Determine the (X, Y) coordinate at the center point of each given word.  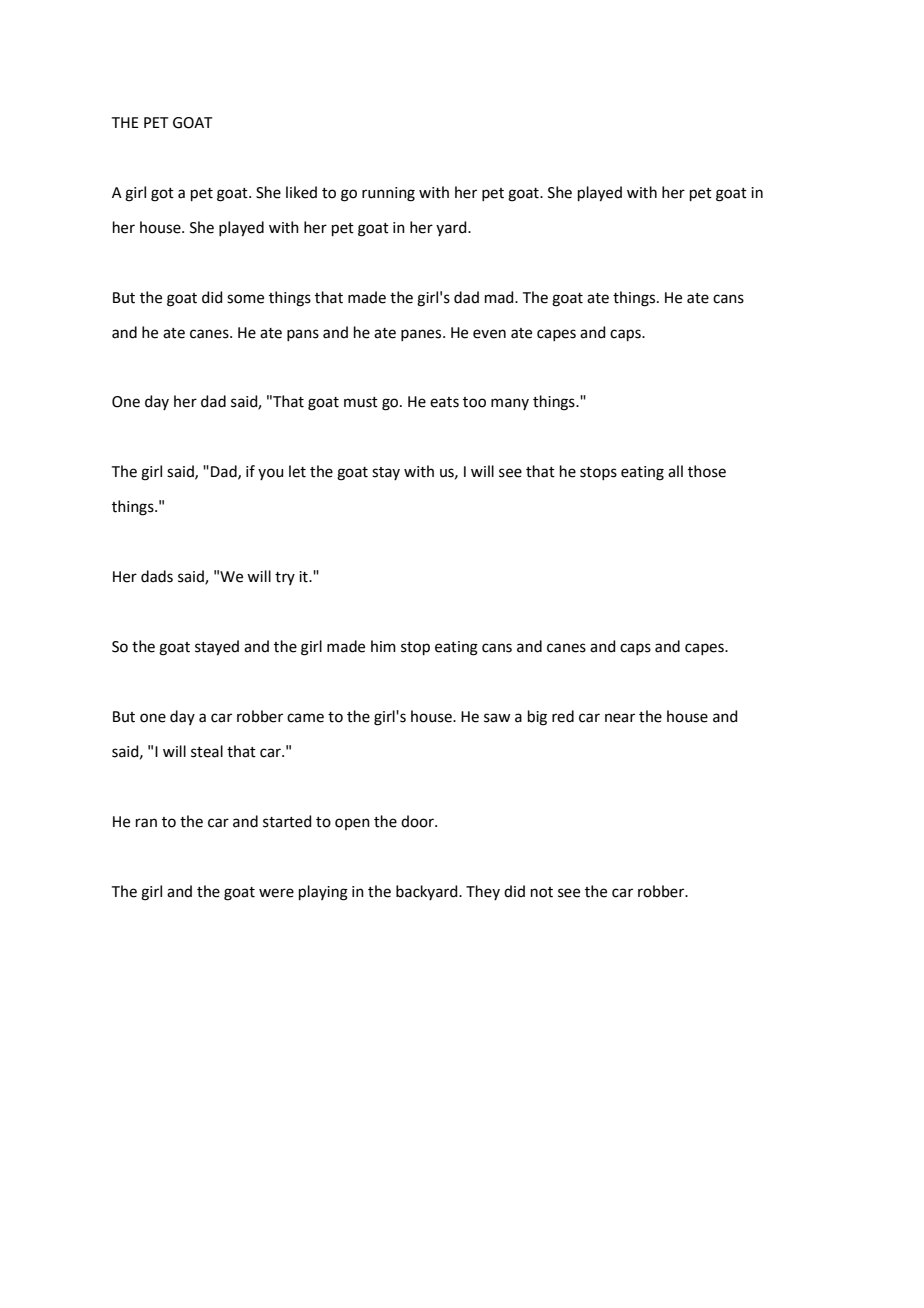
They (483, 892)
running (388, 194)
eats (444, 402)
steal (207, 751)
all (675, 471)
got (162, 195)
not (542, 892)
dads (157, 576)
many (510, 404)
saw (497, 718)
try (285, 578)
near (620, 718)
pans (303, 335)
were (276, 893)
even (489, 334)
